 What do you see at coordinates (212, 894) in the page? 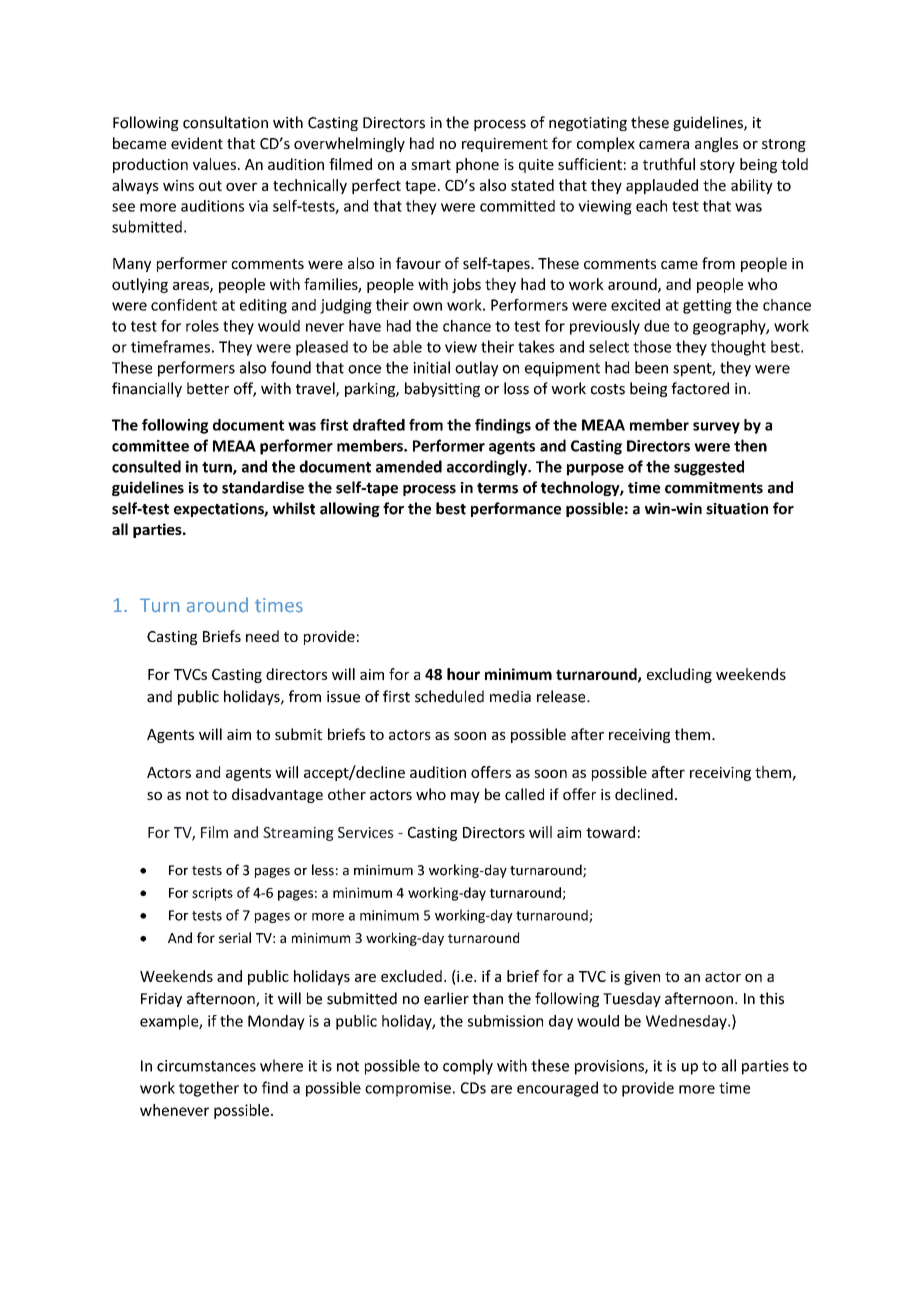
I see `scripts` at bounding box center [212, 894].
